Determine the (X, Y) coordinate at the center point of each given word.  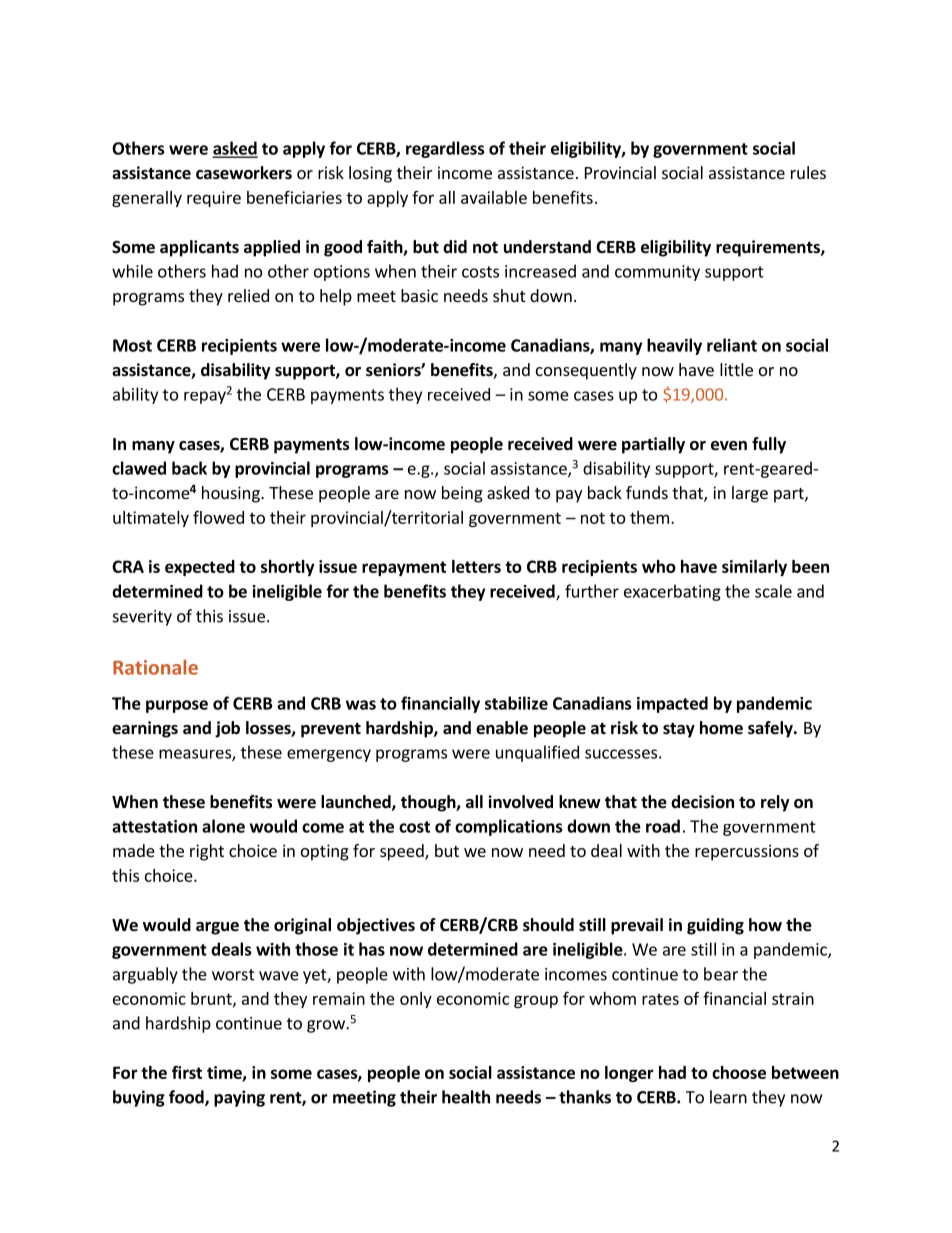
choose (739, 1072)
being (462, 494)
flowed (218, 517)
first (187, 1072)
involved (520, 802)
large (750, 494)
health (466, 1097)
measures (196, 755)
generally (147, 199)
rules (808, 172)
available (494, 197)
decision (702, 802)
